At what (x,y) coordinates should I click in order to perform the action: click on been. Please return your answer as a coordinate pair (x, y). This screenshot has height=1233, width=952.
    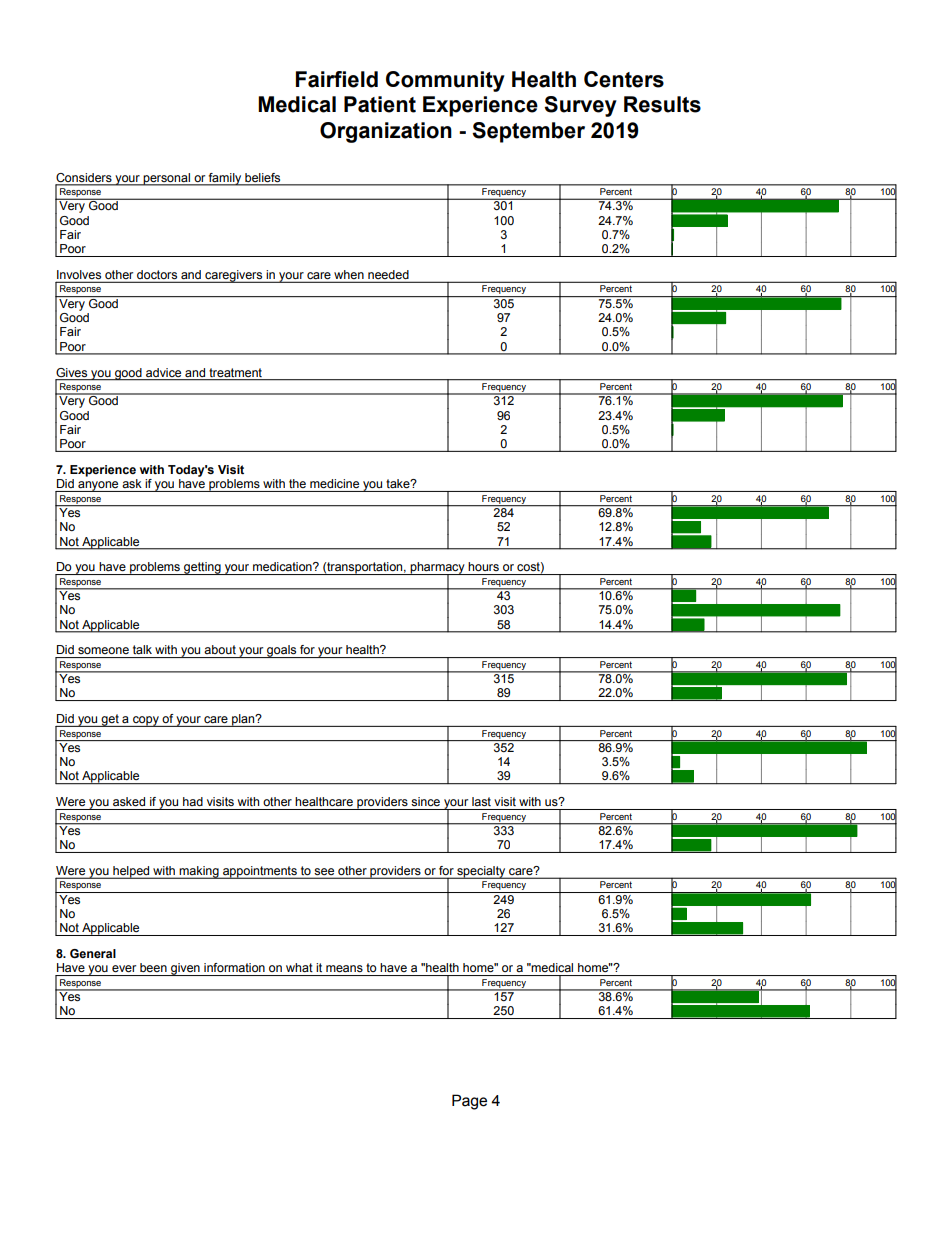
    Looking at the image, I should click on (153, 967).
